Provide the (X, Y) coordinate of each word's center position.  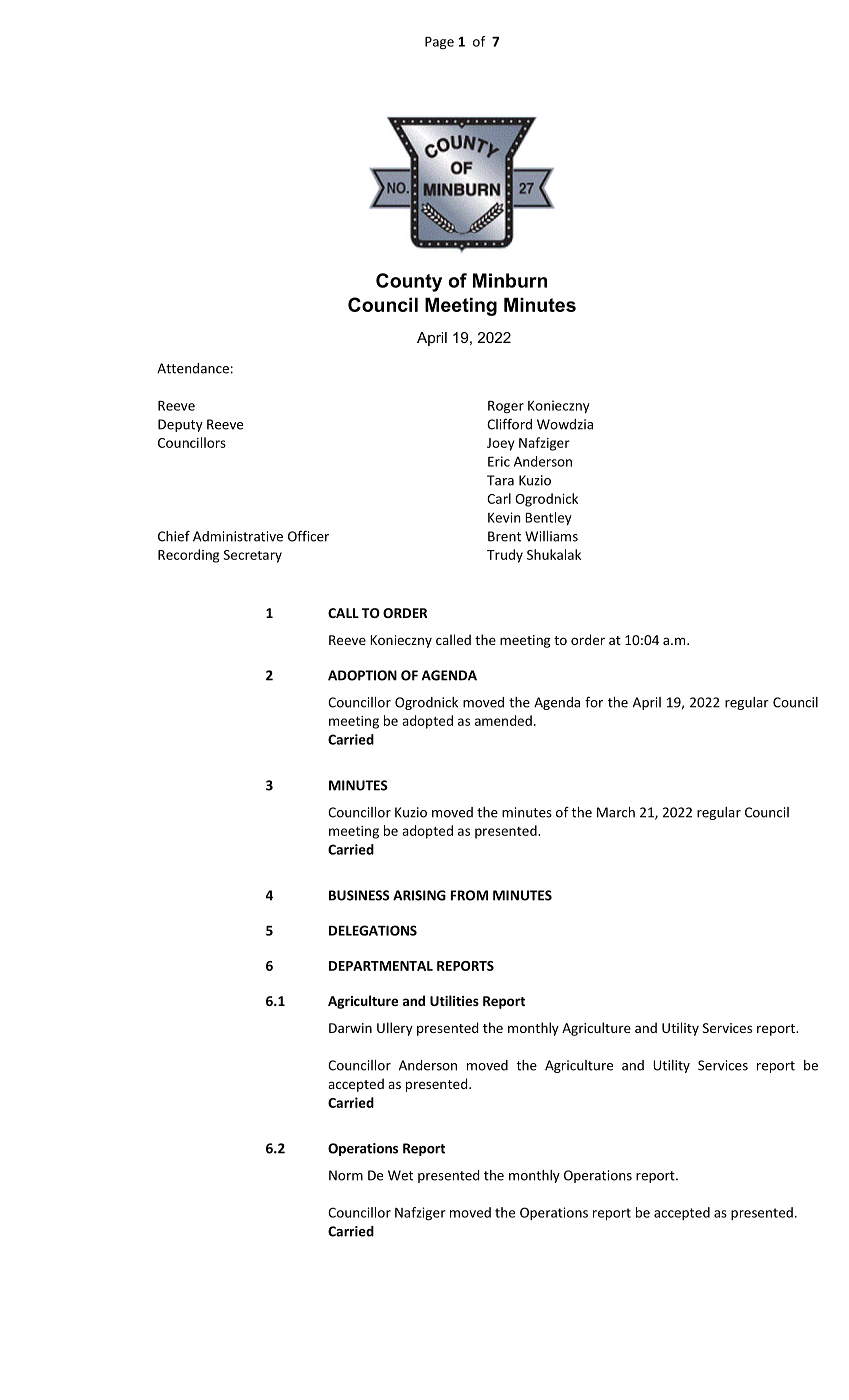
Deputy (180, 425)
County (409, 282)
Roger (506, 407)
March (616, 812)
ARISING (419, 895)
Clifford (509, 424)
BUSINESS (359, 895)
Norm (346, 1175)
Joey (501, 444)
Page (439, 43)
